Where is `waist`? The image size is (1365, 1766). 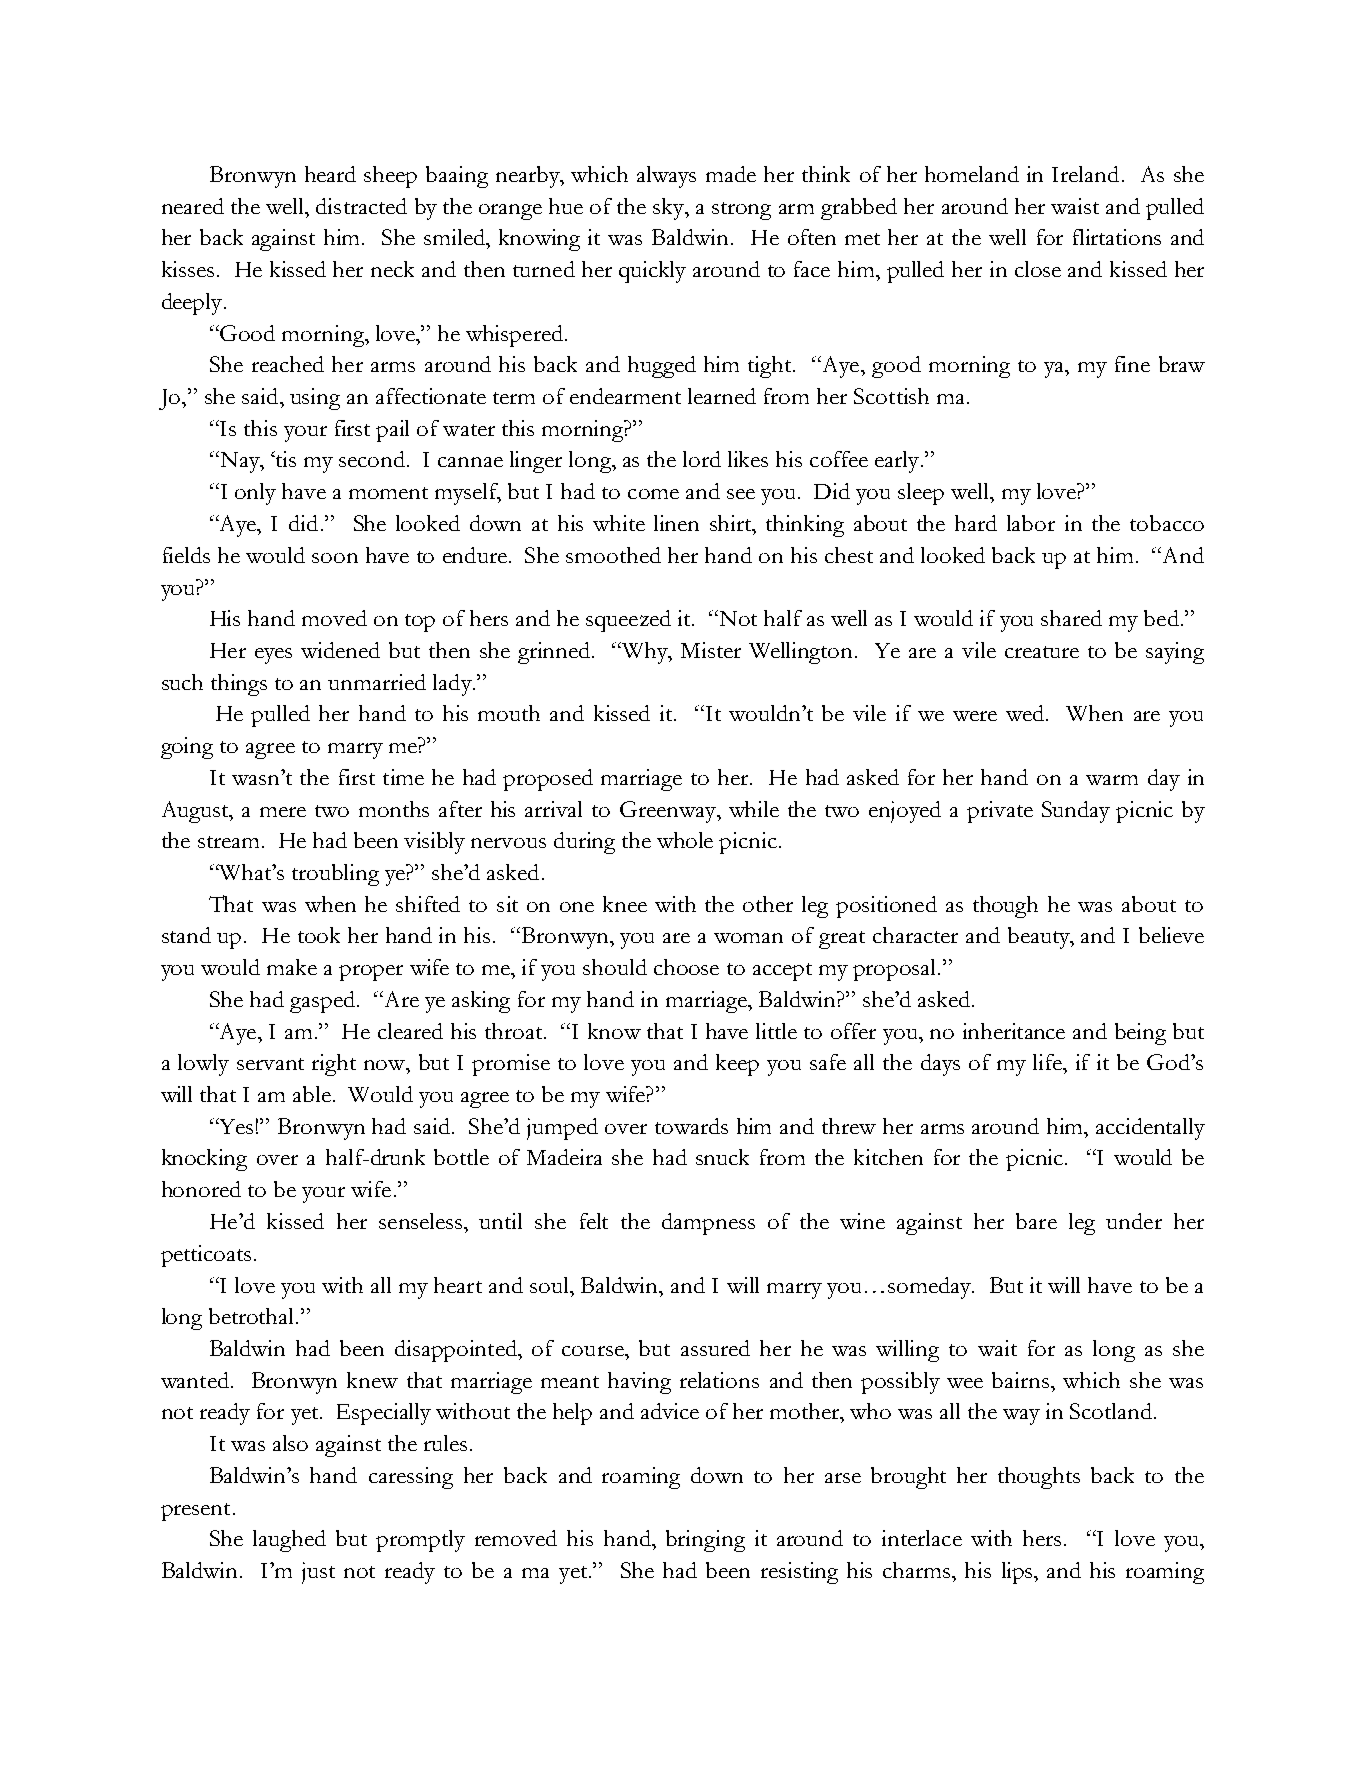 waist is located at coordinates (1075, 206).
